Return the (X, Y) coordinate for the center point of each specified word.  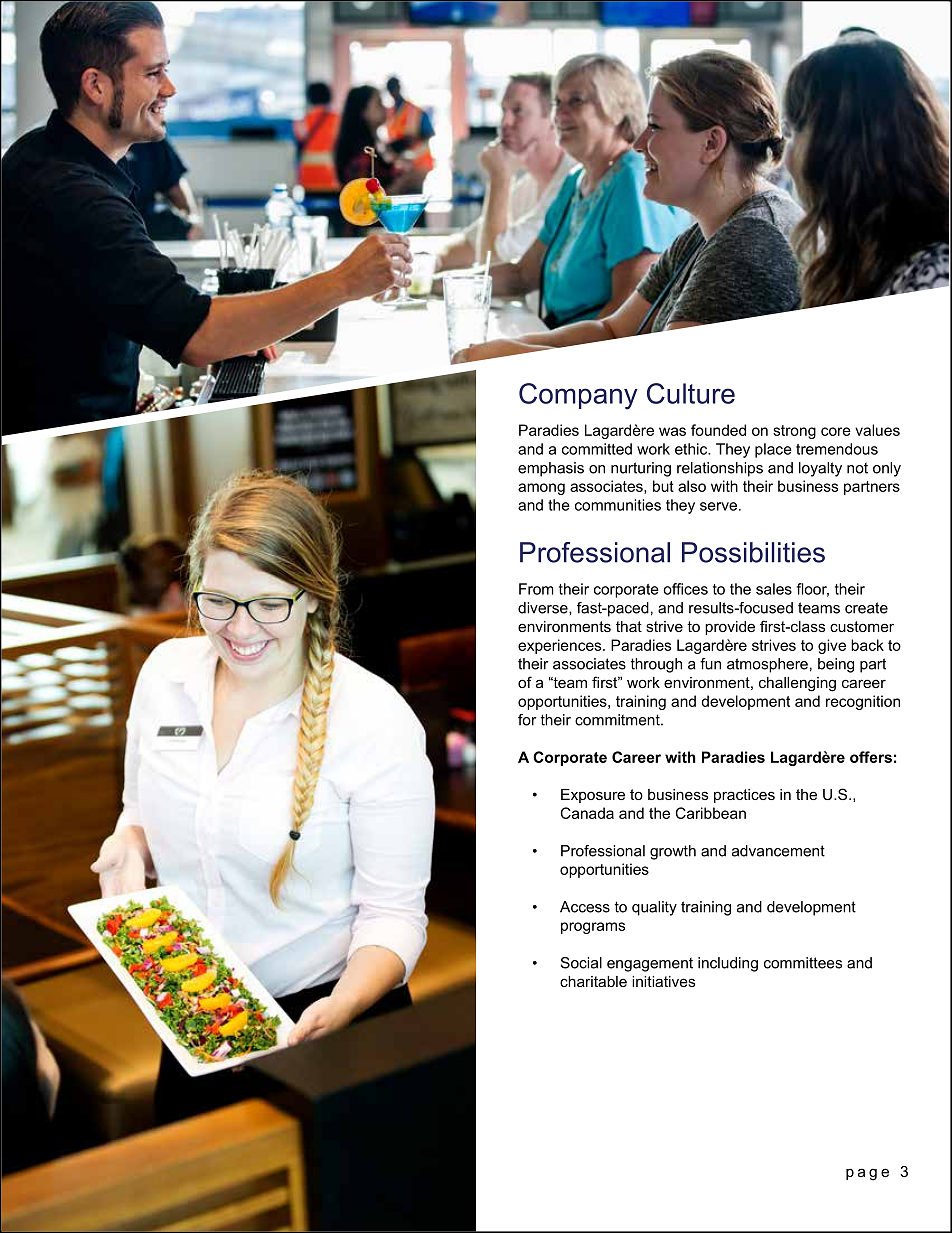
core (836, 431)
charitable (593, 981)
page (867, 1174)
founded (718, 430)
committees (803, 963)
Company (578, 396)
